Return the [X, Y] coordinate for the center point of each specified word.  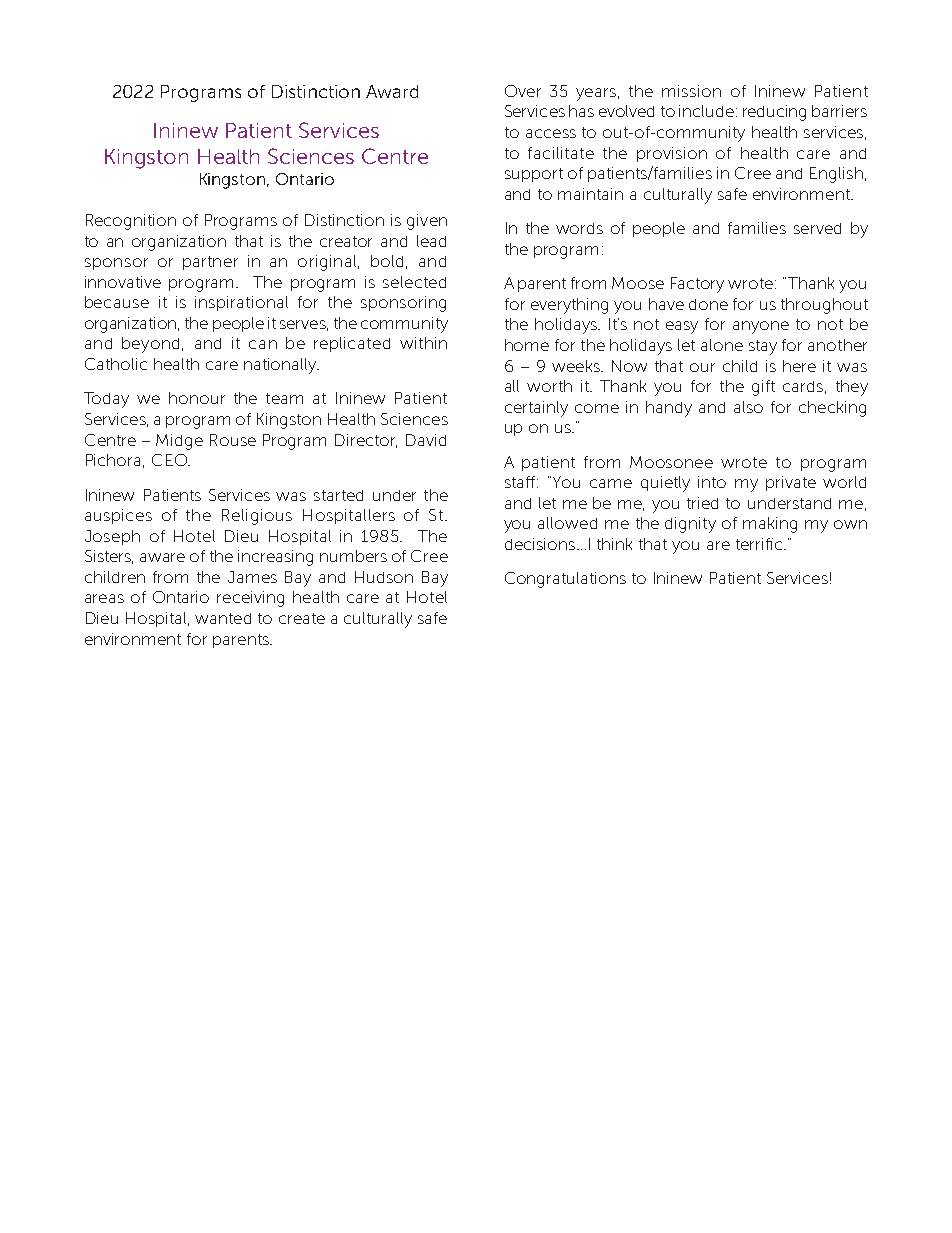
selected [414, 282]
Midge [179, 442]
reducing [774, 113]
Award [392, 91]
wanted [223, 618]
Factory [697, 285]
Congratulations [565, 580]
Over [523, 91]
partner [210, 263]
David [426, 440]
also [748, 407]
